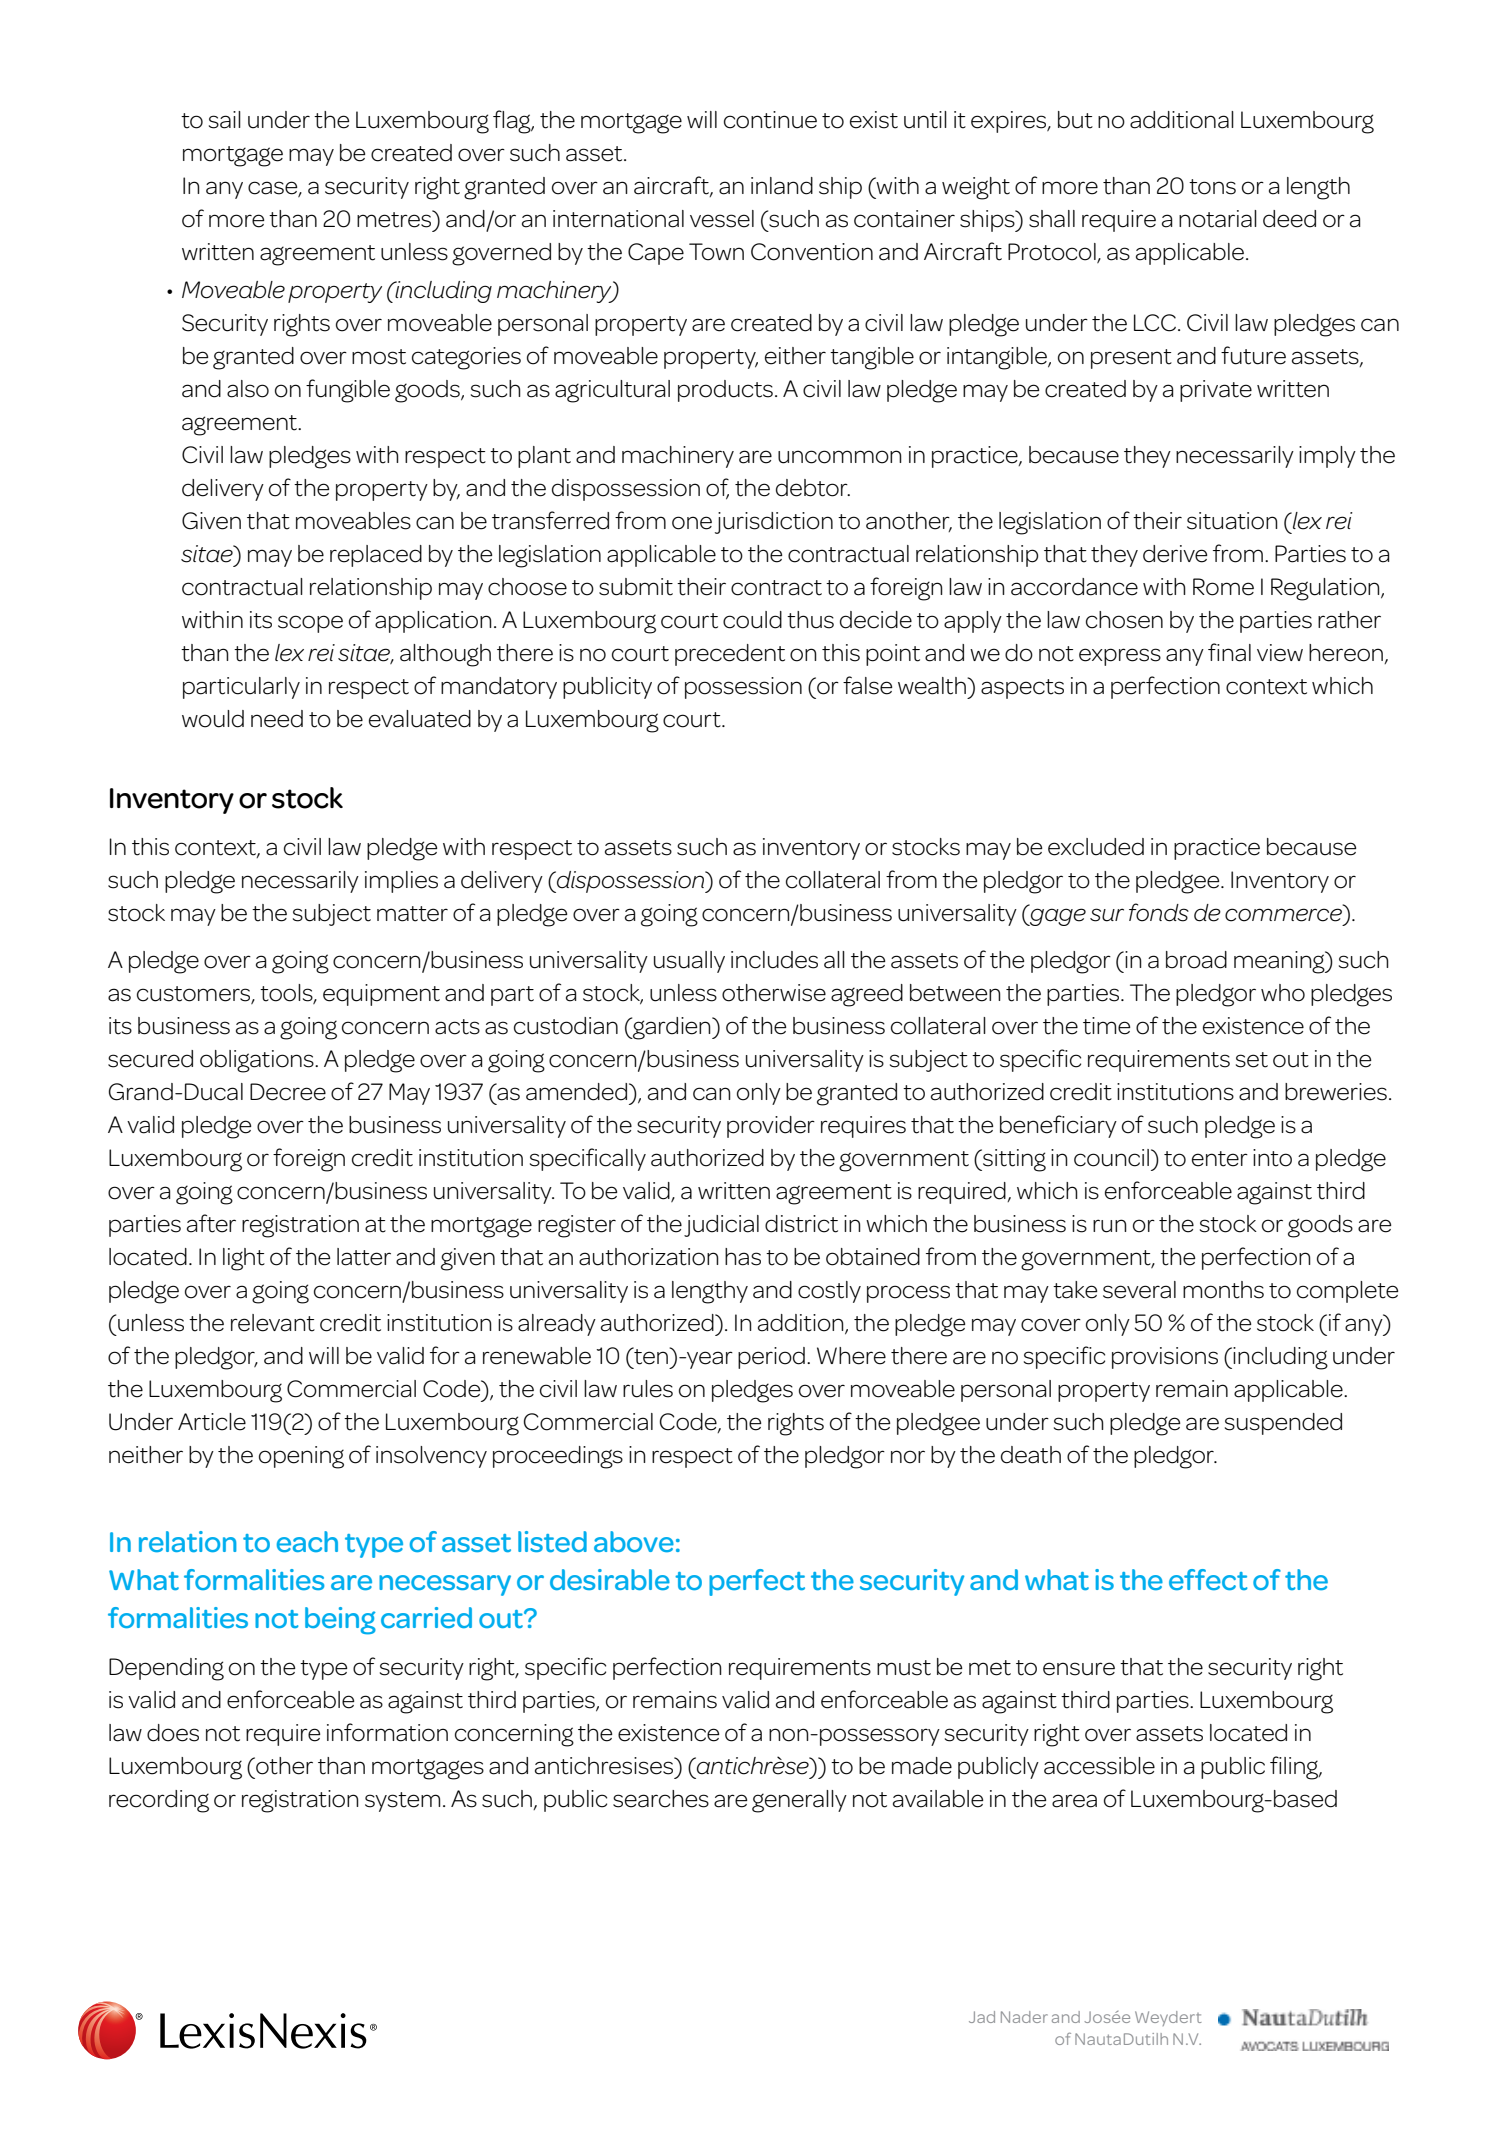 The height and width of the document is (2136, 1510). I want to click on effect, so click(1208, 1579).
